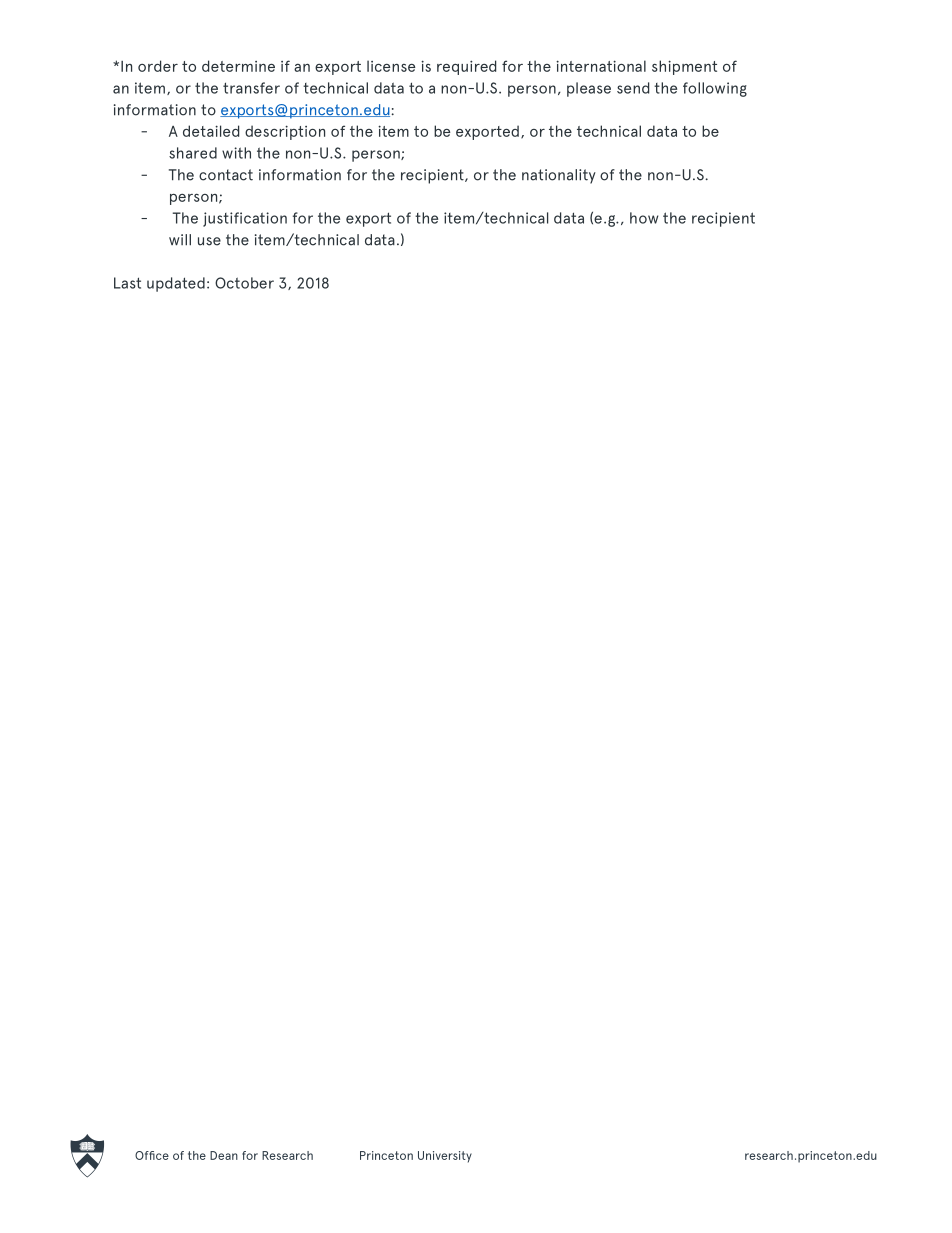 This screenshot has width=952, height=1233. What do you see at coordinates (285, 132) in the screenshot?
I see `description` at bounding box center [285, 132].
